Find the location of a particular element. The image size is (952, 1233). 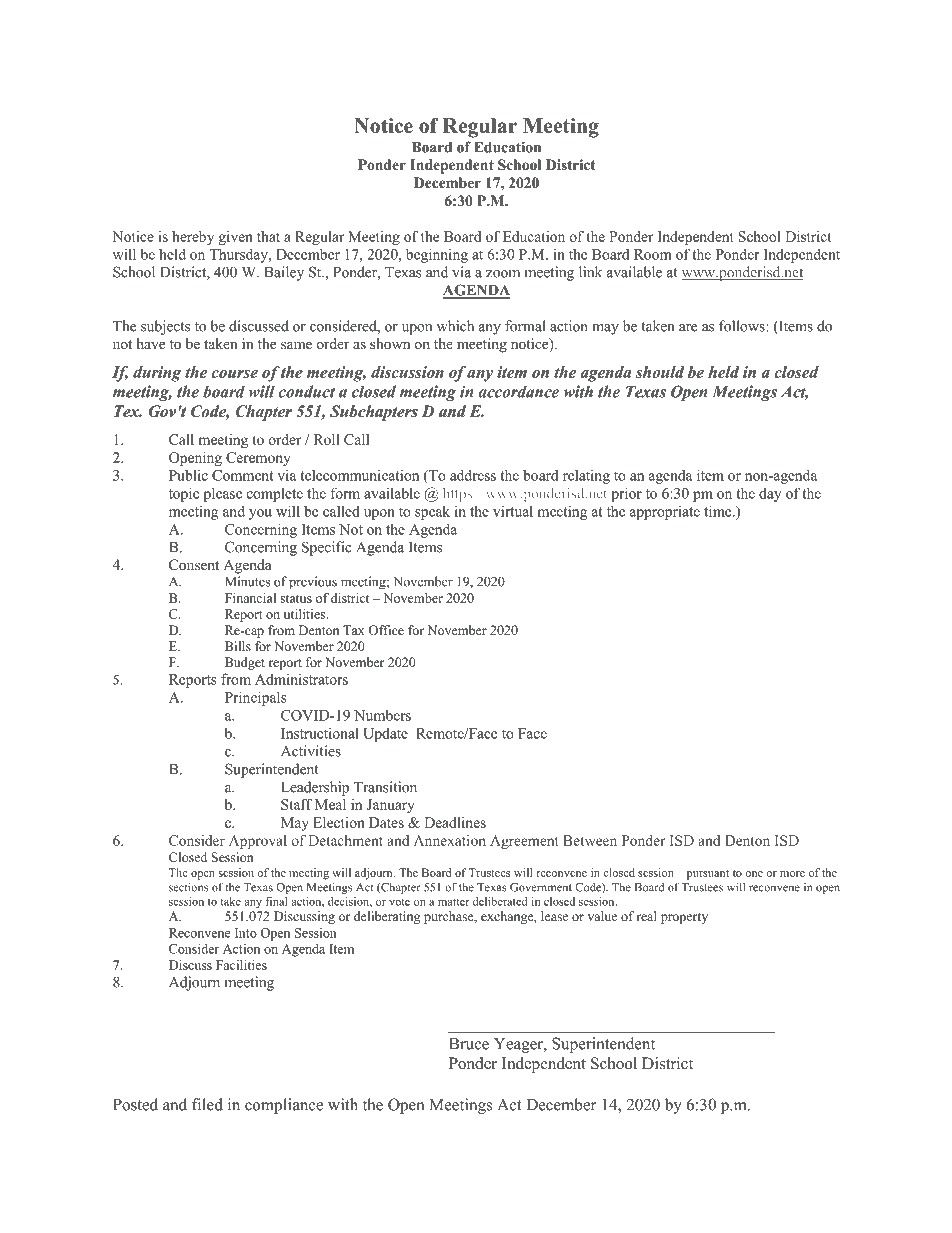

matter is located at coordinates (454, 902).
